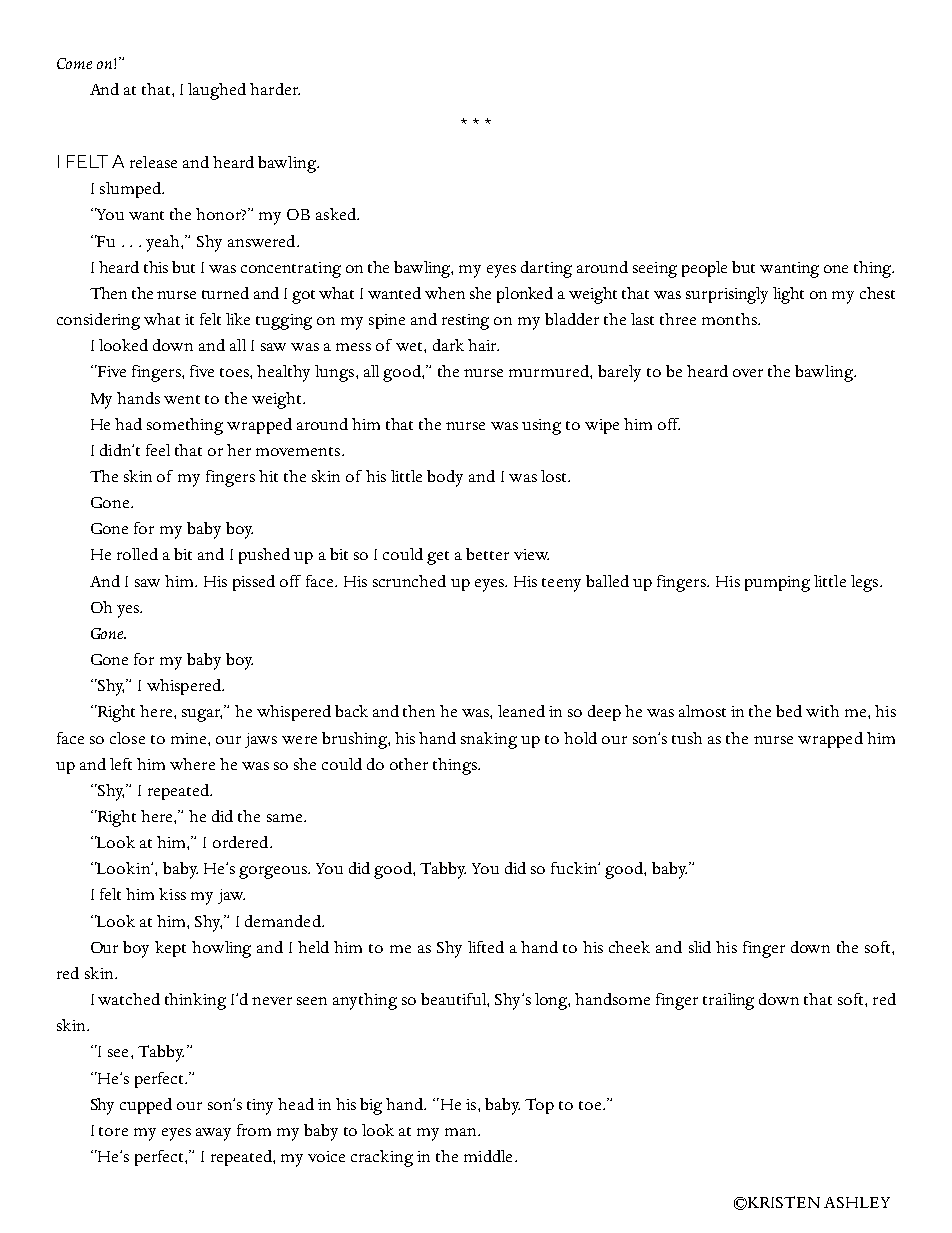 This page has height=1233, width=952. I want to click on ASHLEY, so click(857, 1202).
